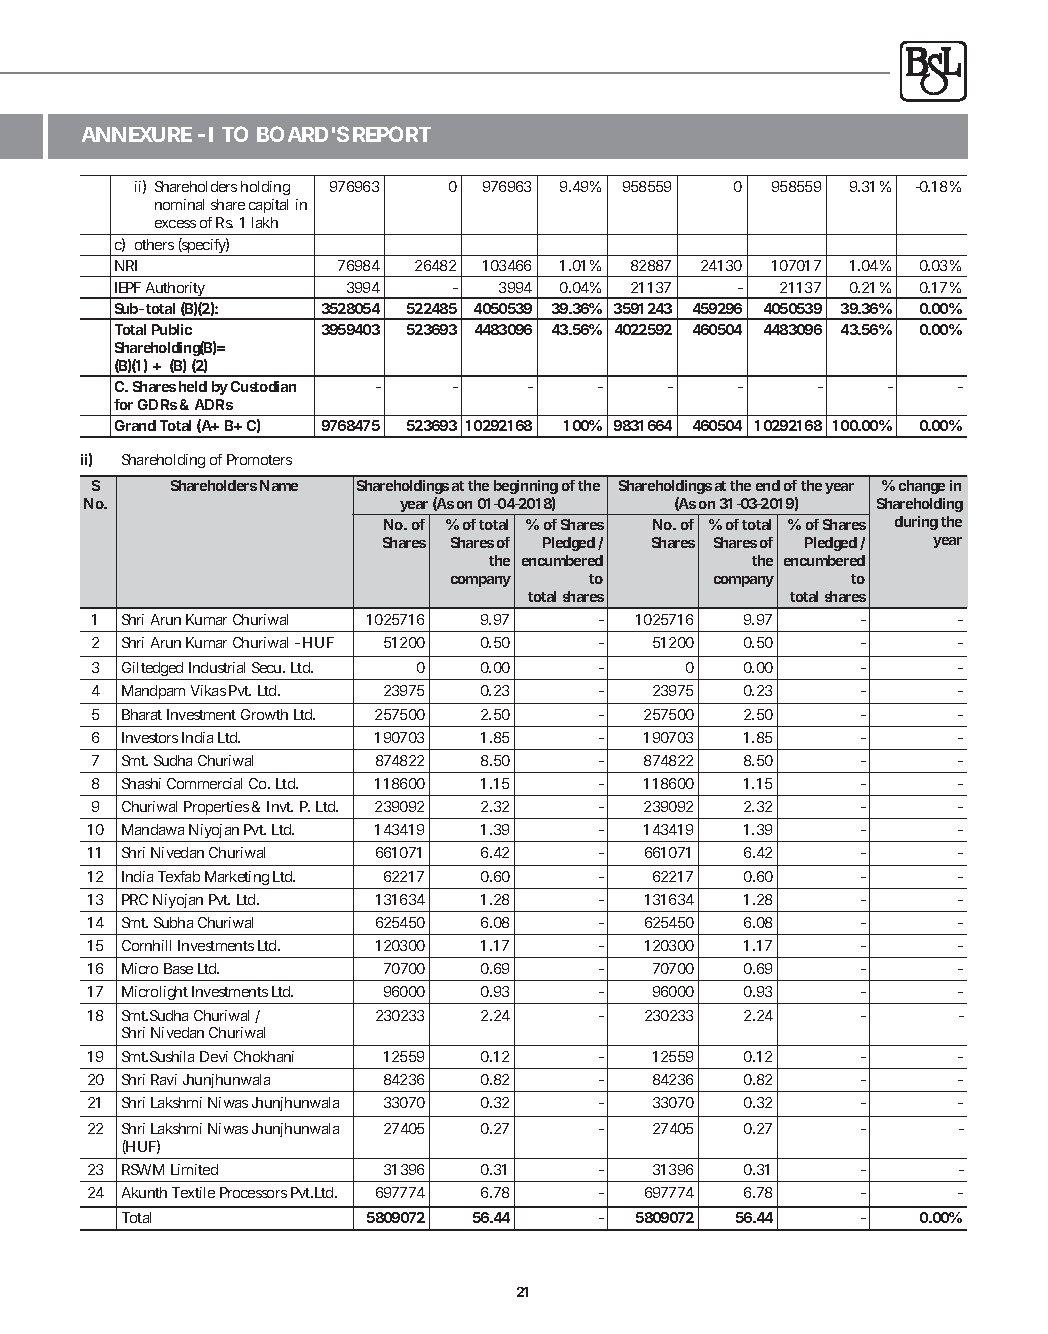 This screenshot has width=1048, height=1334. Describe the element at coordinates (259, 459) in the screenshot. I see `Promoters` at that location.
